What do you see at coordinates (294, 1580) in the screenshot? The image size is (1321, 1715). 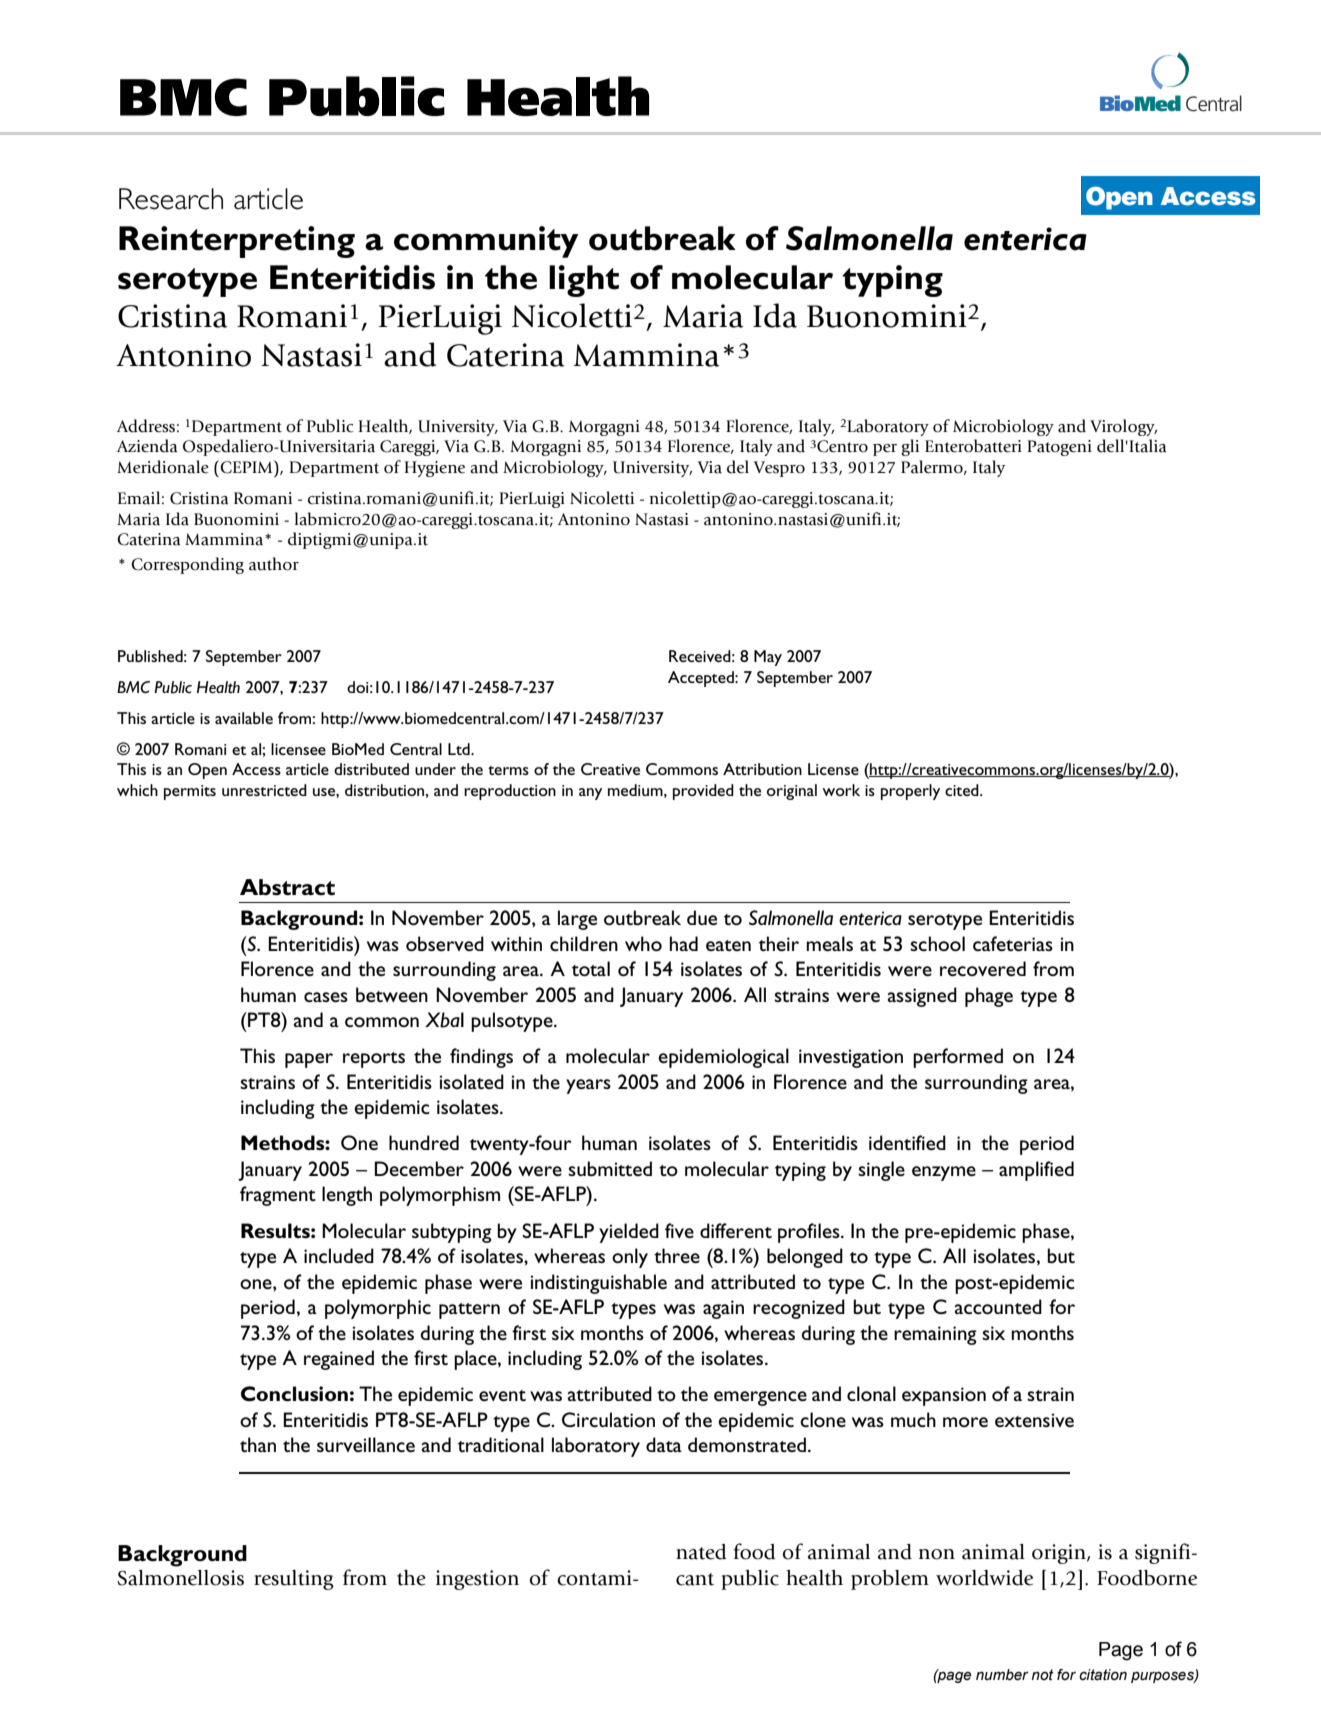 I see `resulting` at bounding box center [294, 1580].
